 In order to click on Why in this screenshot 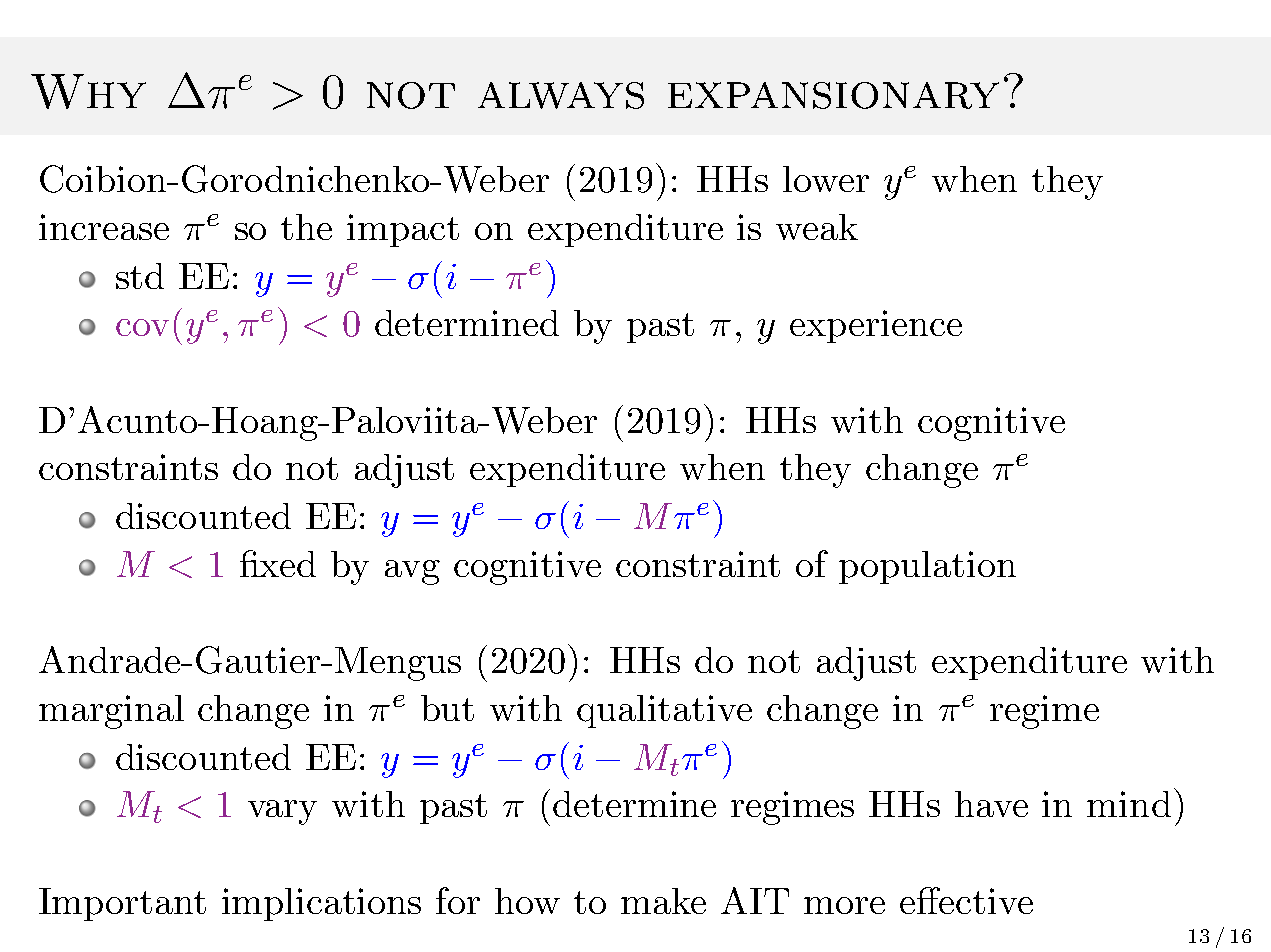, I will do `click(88, 91)`.
